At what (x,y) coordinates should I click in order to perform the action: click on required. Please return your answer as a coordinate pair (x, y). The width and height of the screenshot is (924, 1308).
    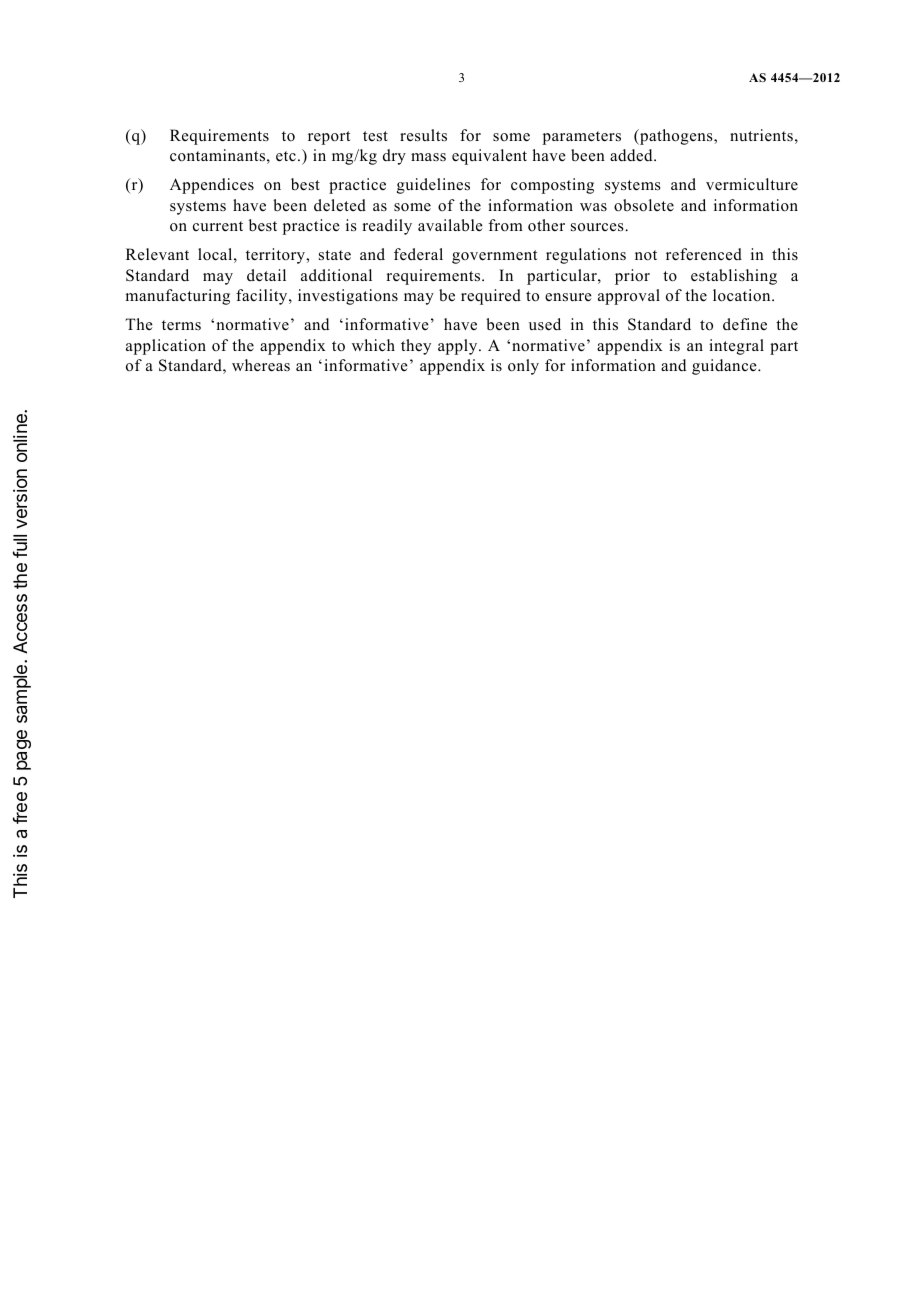
    Looking at the image, I should click on (491, 297).
